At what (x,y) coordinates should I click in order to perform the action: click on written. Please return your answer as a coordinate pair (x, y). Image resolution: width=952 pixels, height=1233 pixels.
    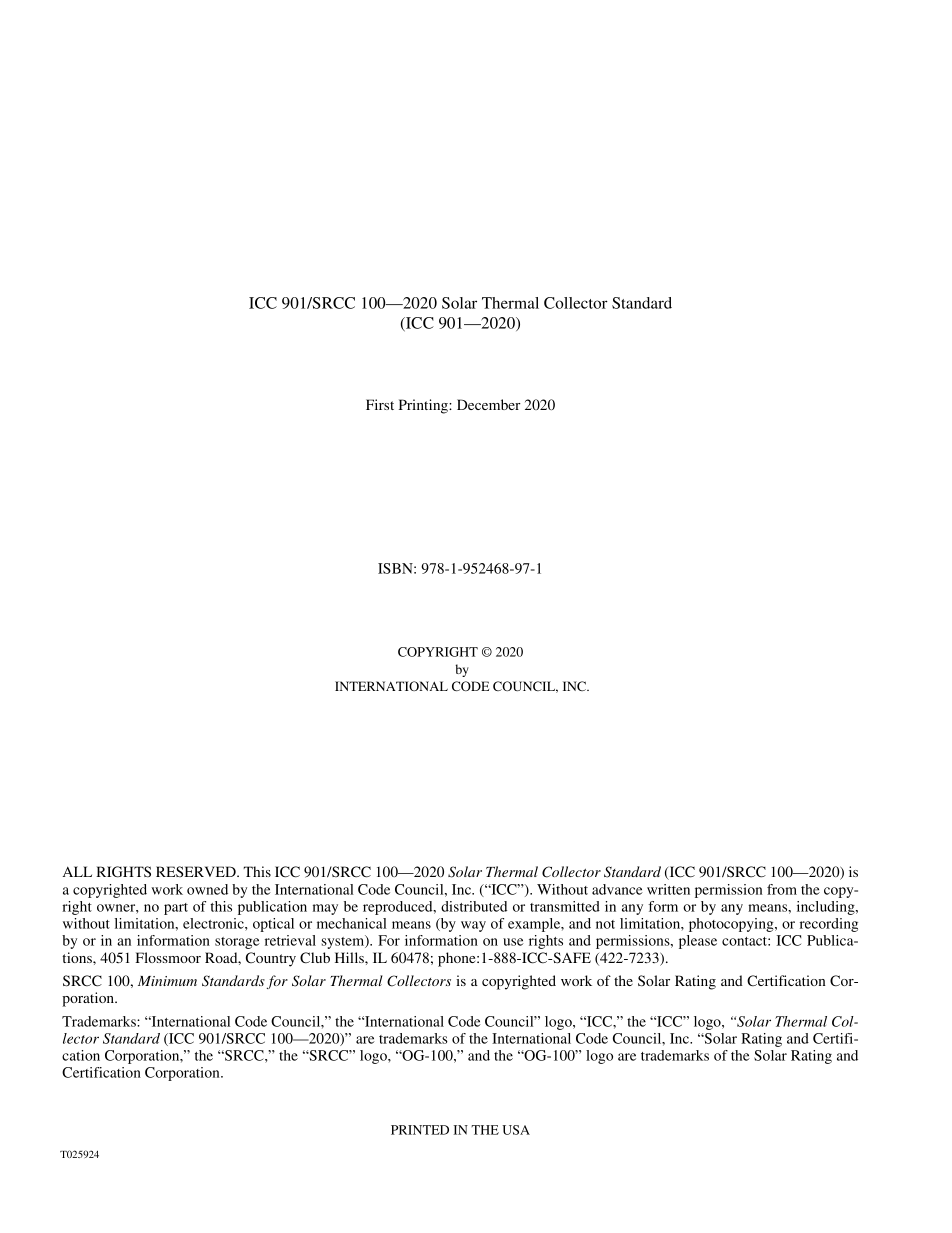
    Looking at the image, I should click on (668, 889).
